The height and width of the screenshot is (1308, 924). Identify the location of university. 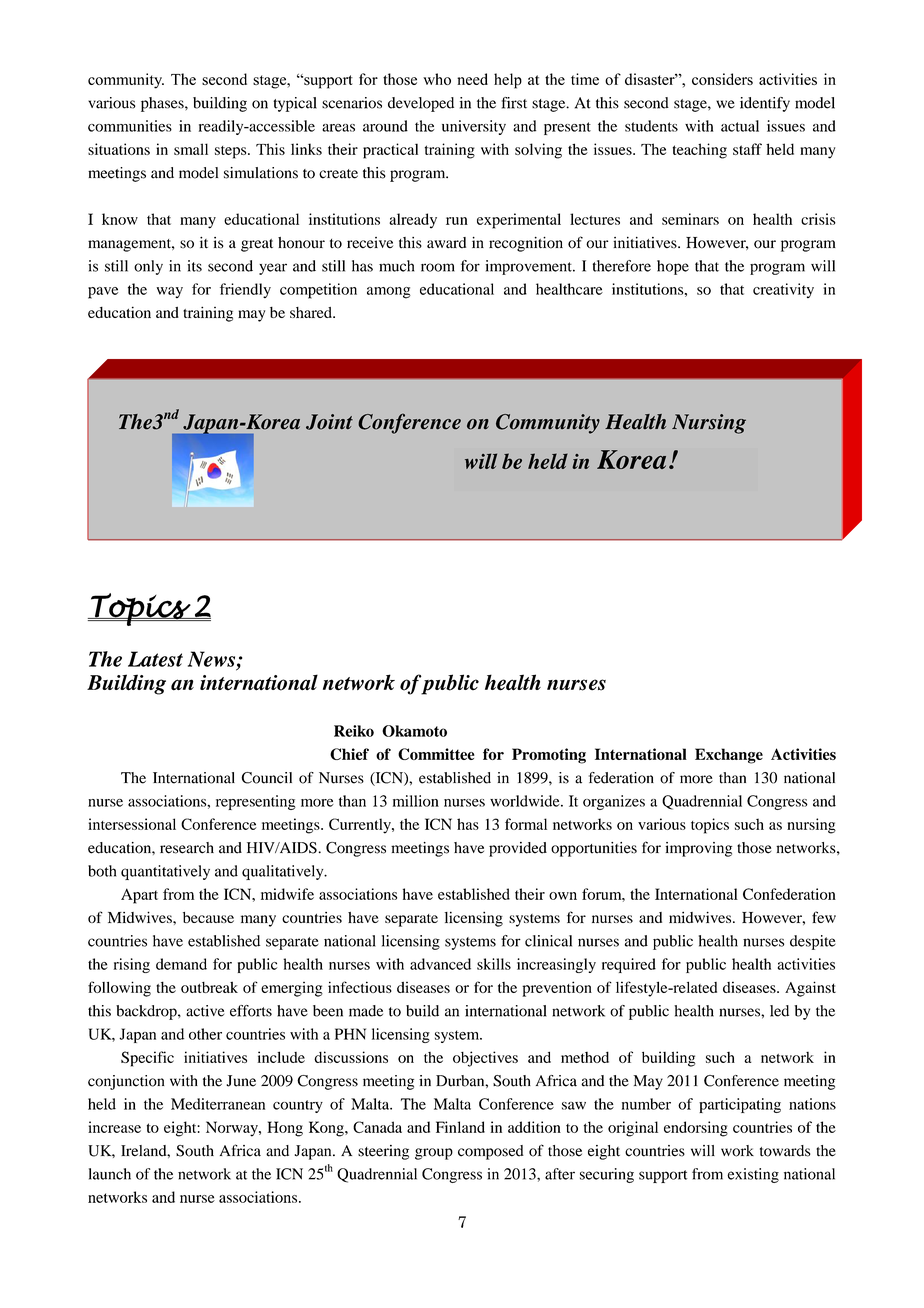
(474, 127).
